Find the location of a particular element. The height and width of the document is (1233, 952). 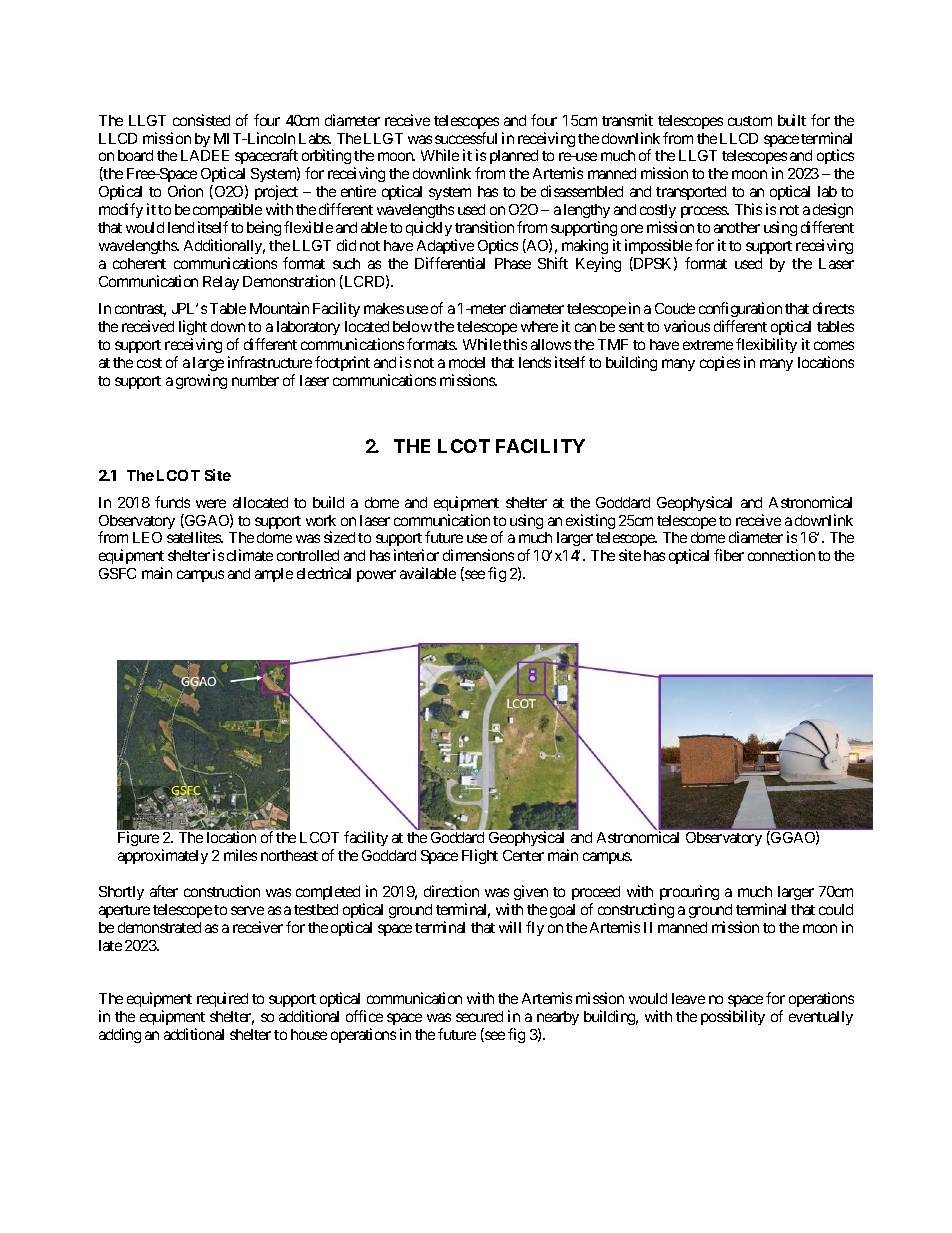

model is located at coordinates (467, 362).
